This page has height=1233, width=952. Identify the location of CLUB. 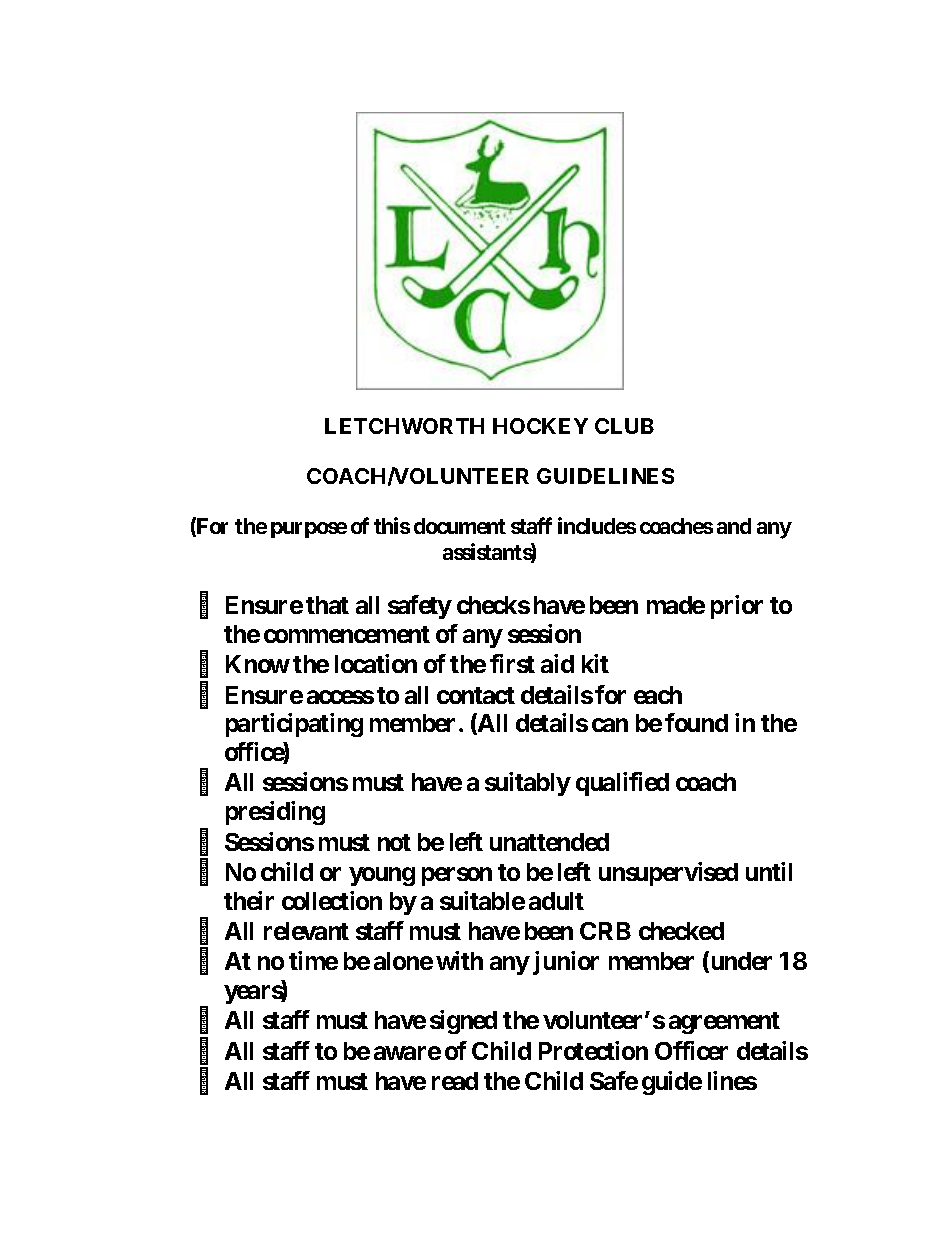
(624, 426).
